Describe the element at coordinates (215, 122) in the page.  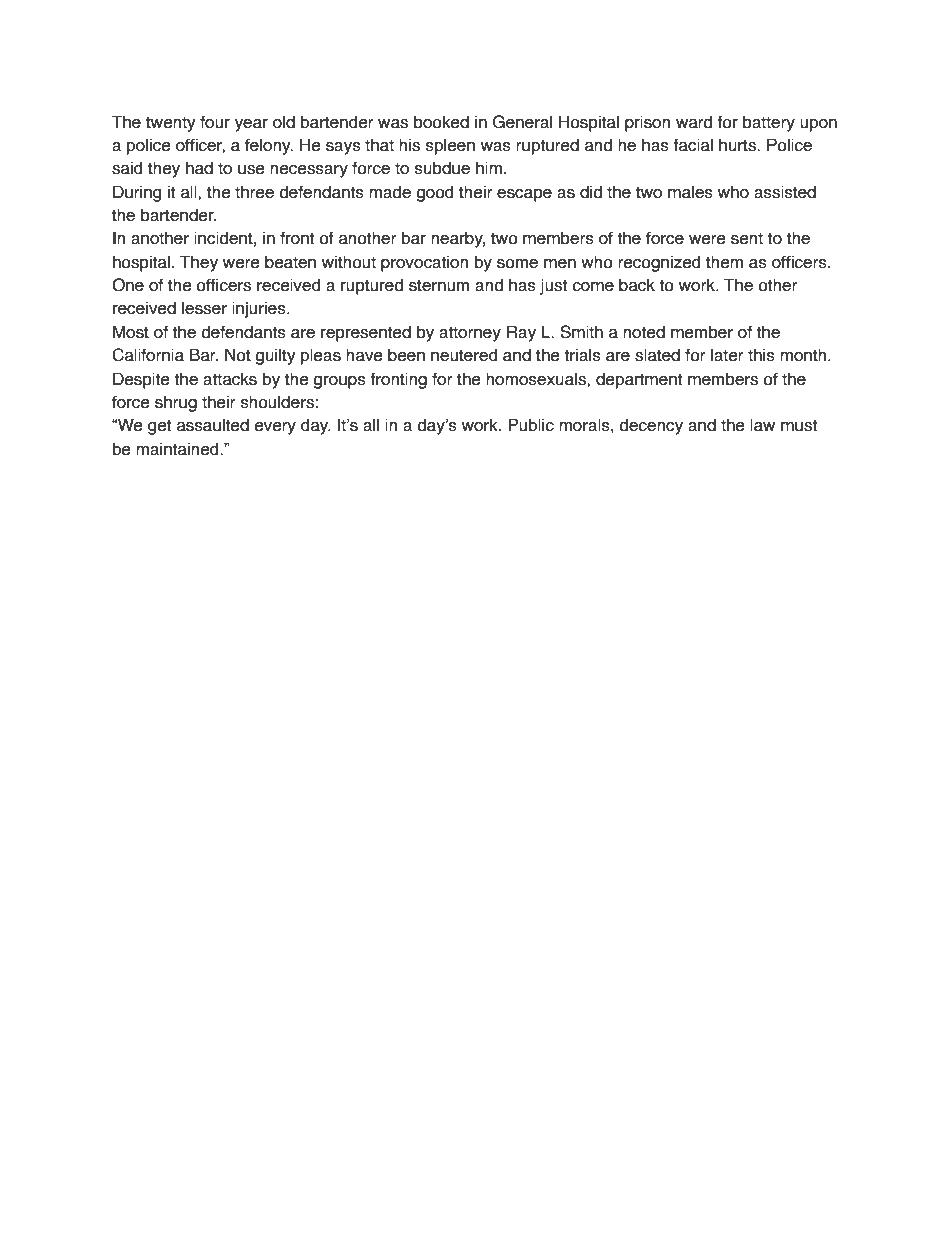
I see `four` at that location.
